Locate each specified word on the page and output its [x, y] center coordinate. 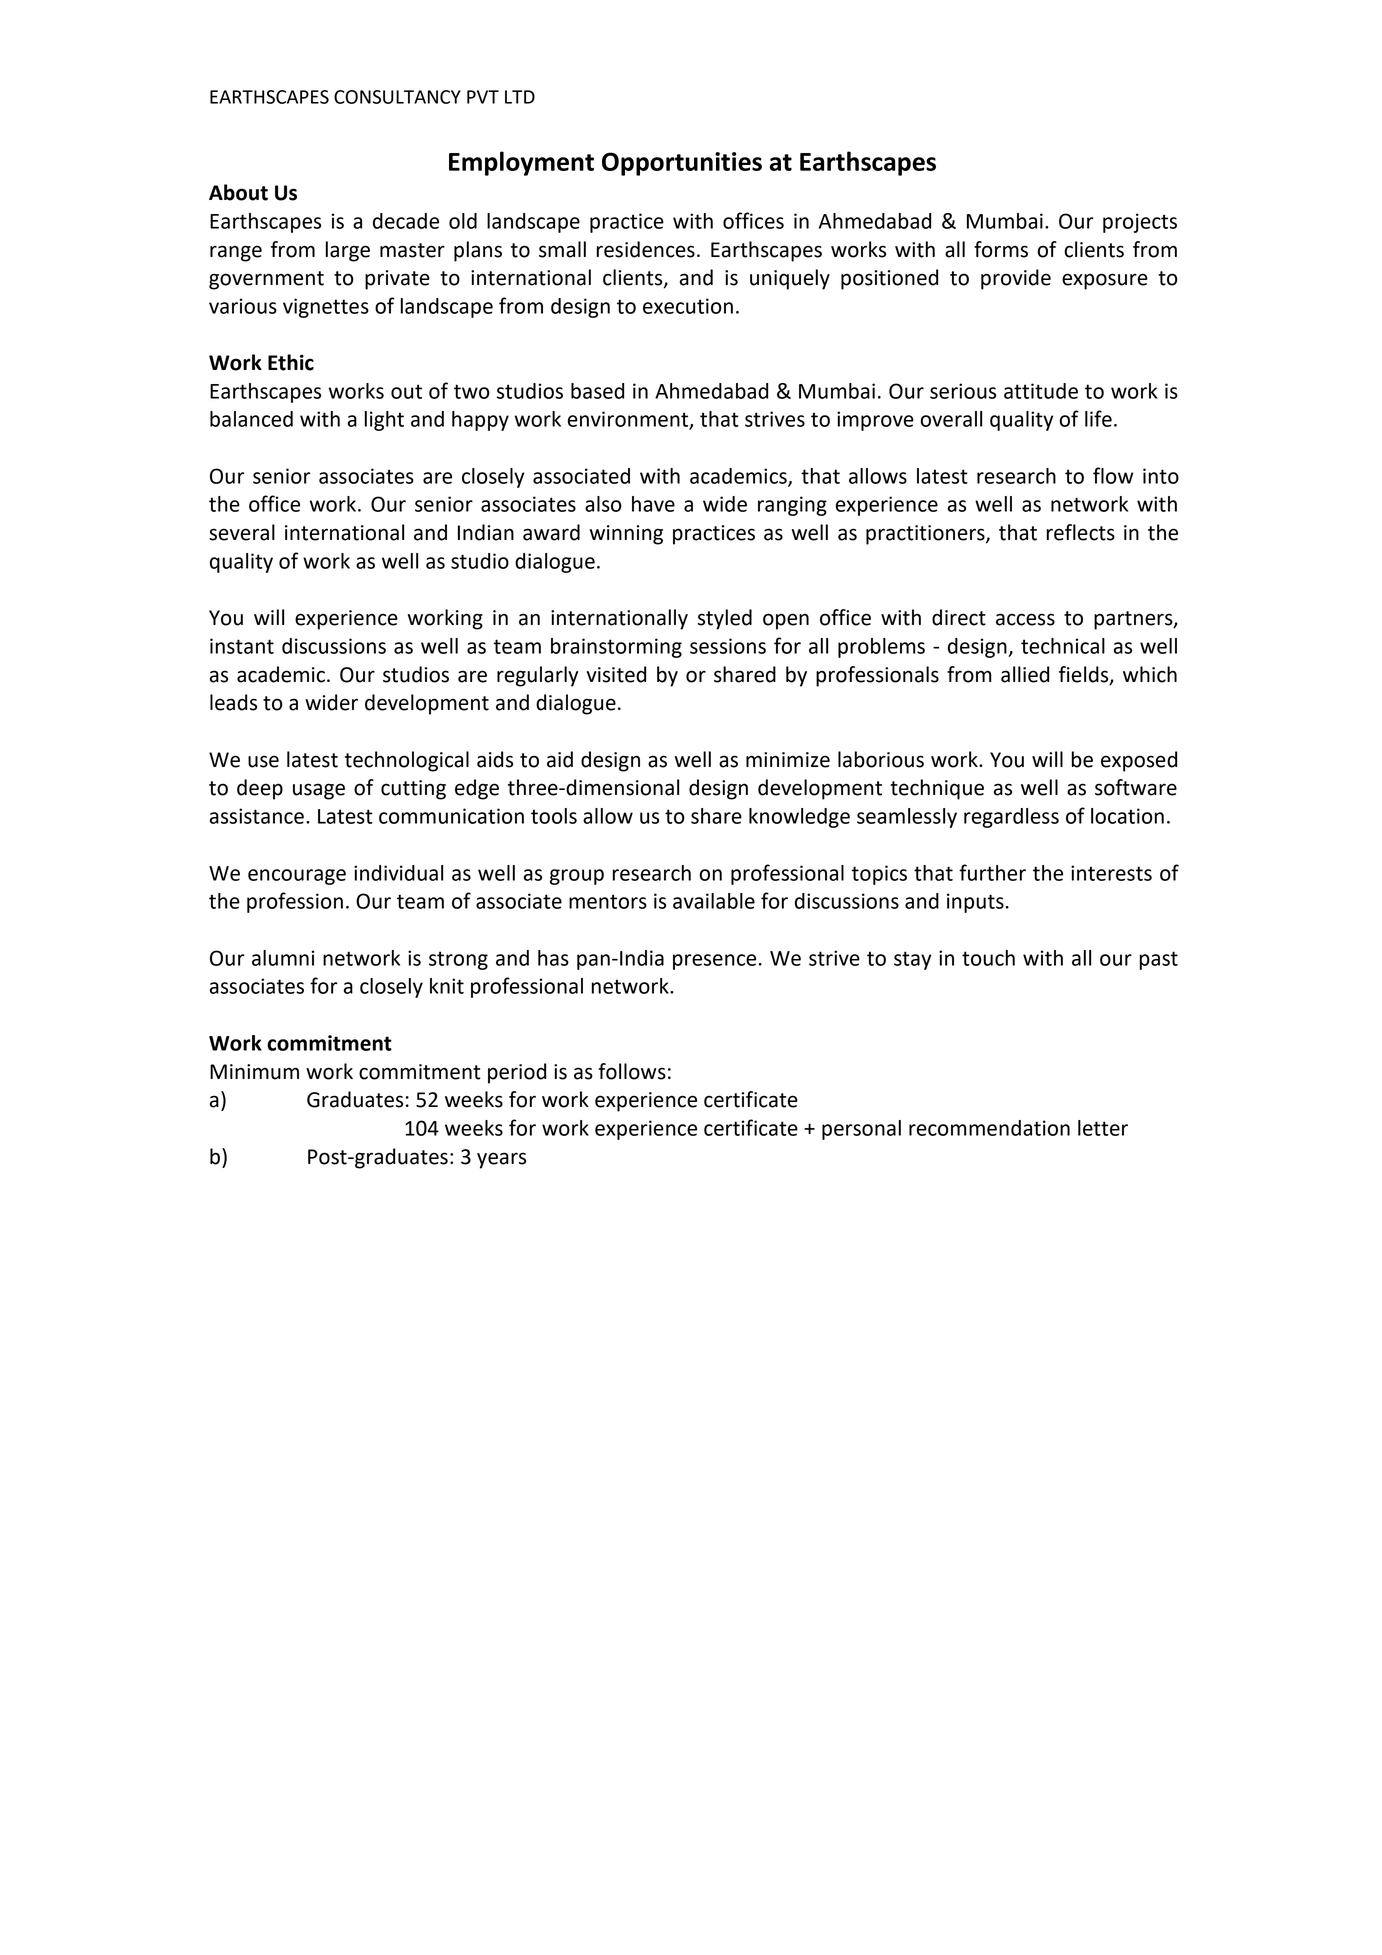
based [597, 391]
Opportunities [682, 164]
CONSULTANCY [397, 97]
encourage [297, 877]
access [1025, 619]
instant [242, 646]
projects [1140, 223]
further [992, 872]
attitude [1041, 391]
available [714, 901]
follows [632, 1071]
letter [1103, 1128]
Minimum [254, 1072]
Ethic [291, 362]
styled [725, 619]
